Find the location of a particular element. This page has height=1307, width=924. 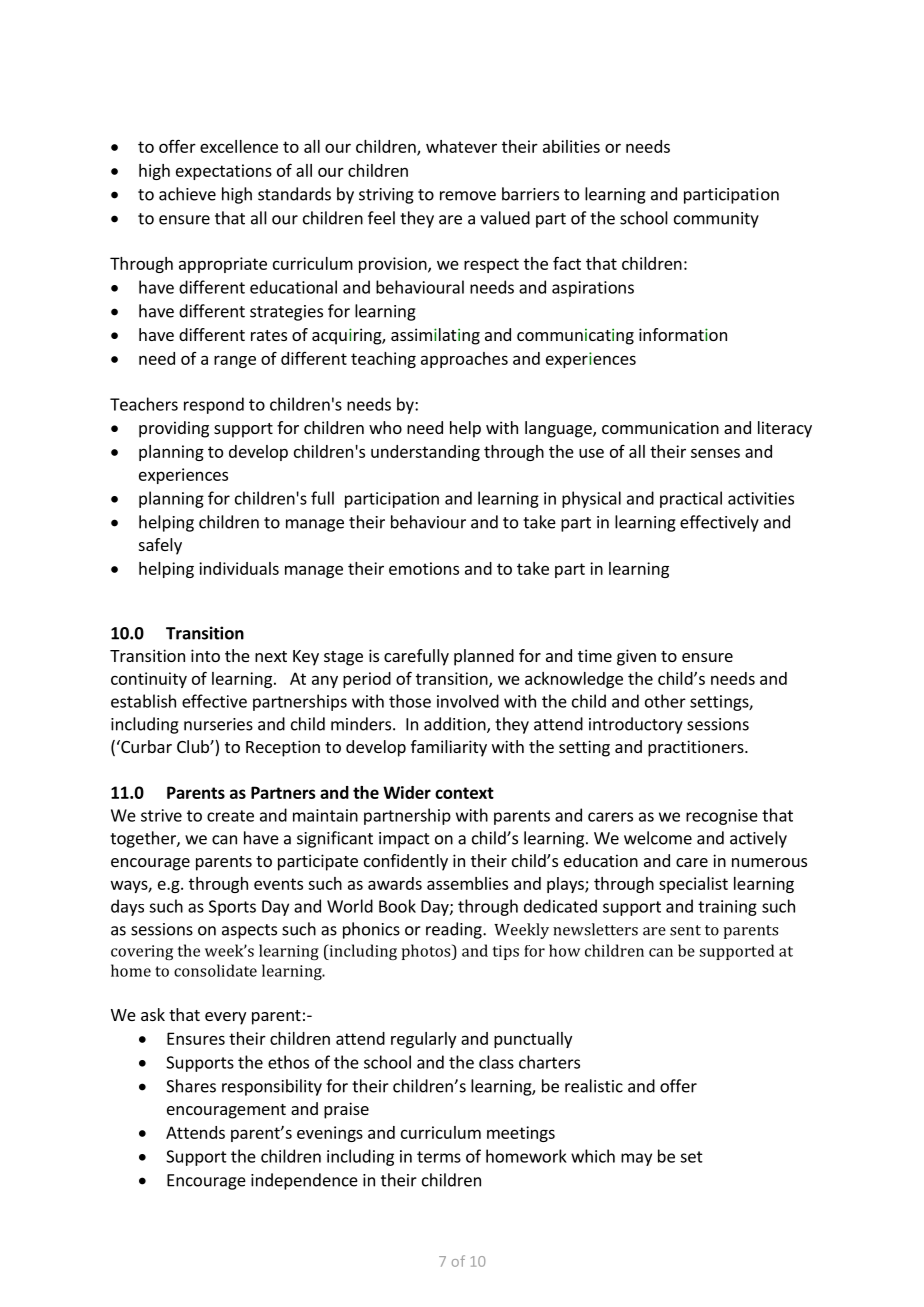

other is located at coordinates (665, 701).
